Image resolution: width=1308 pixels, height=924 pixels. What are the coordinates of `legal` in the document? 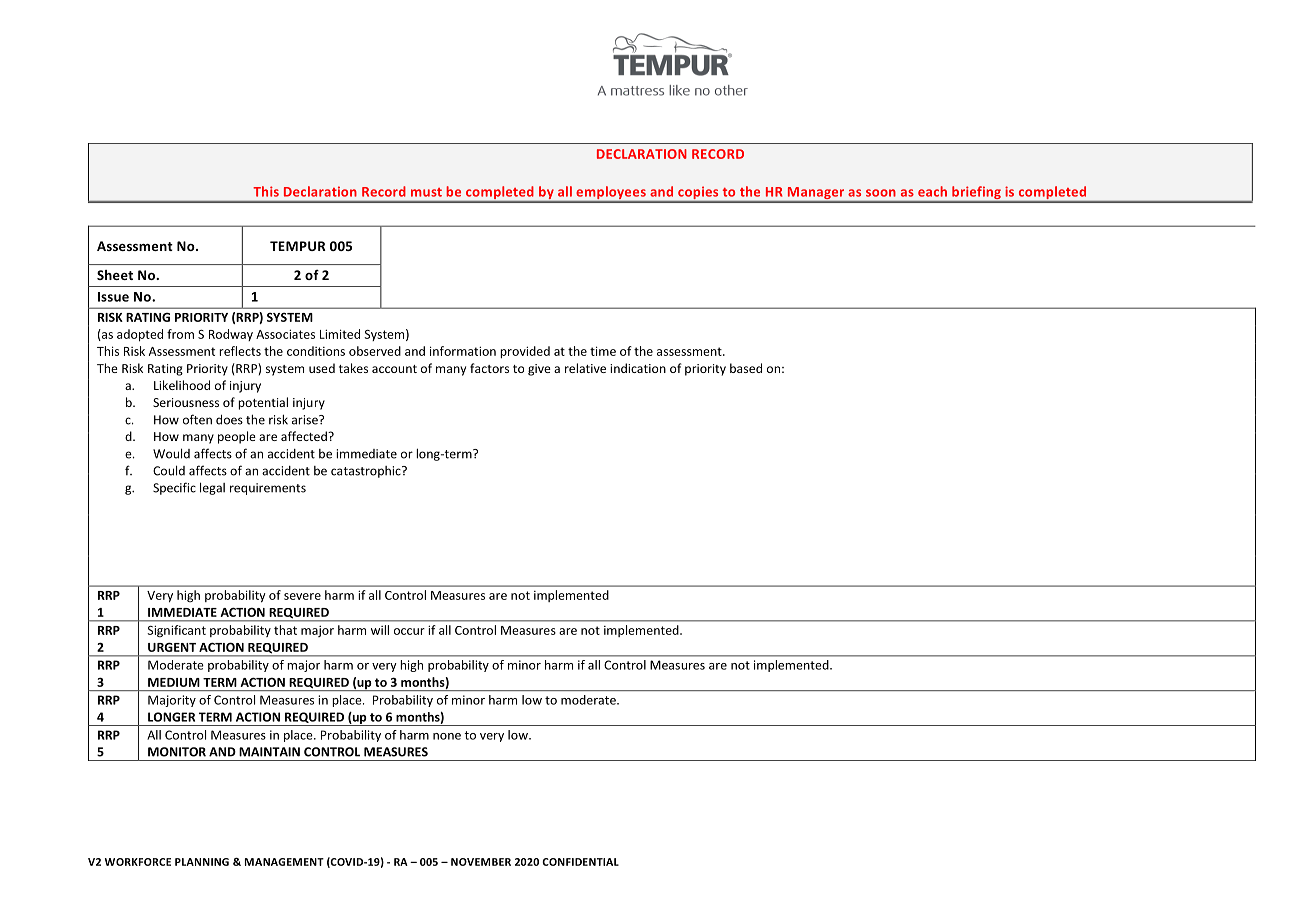 It's located at (212, 488).
